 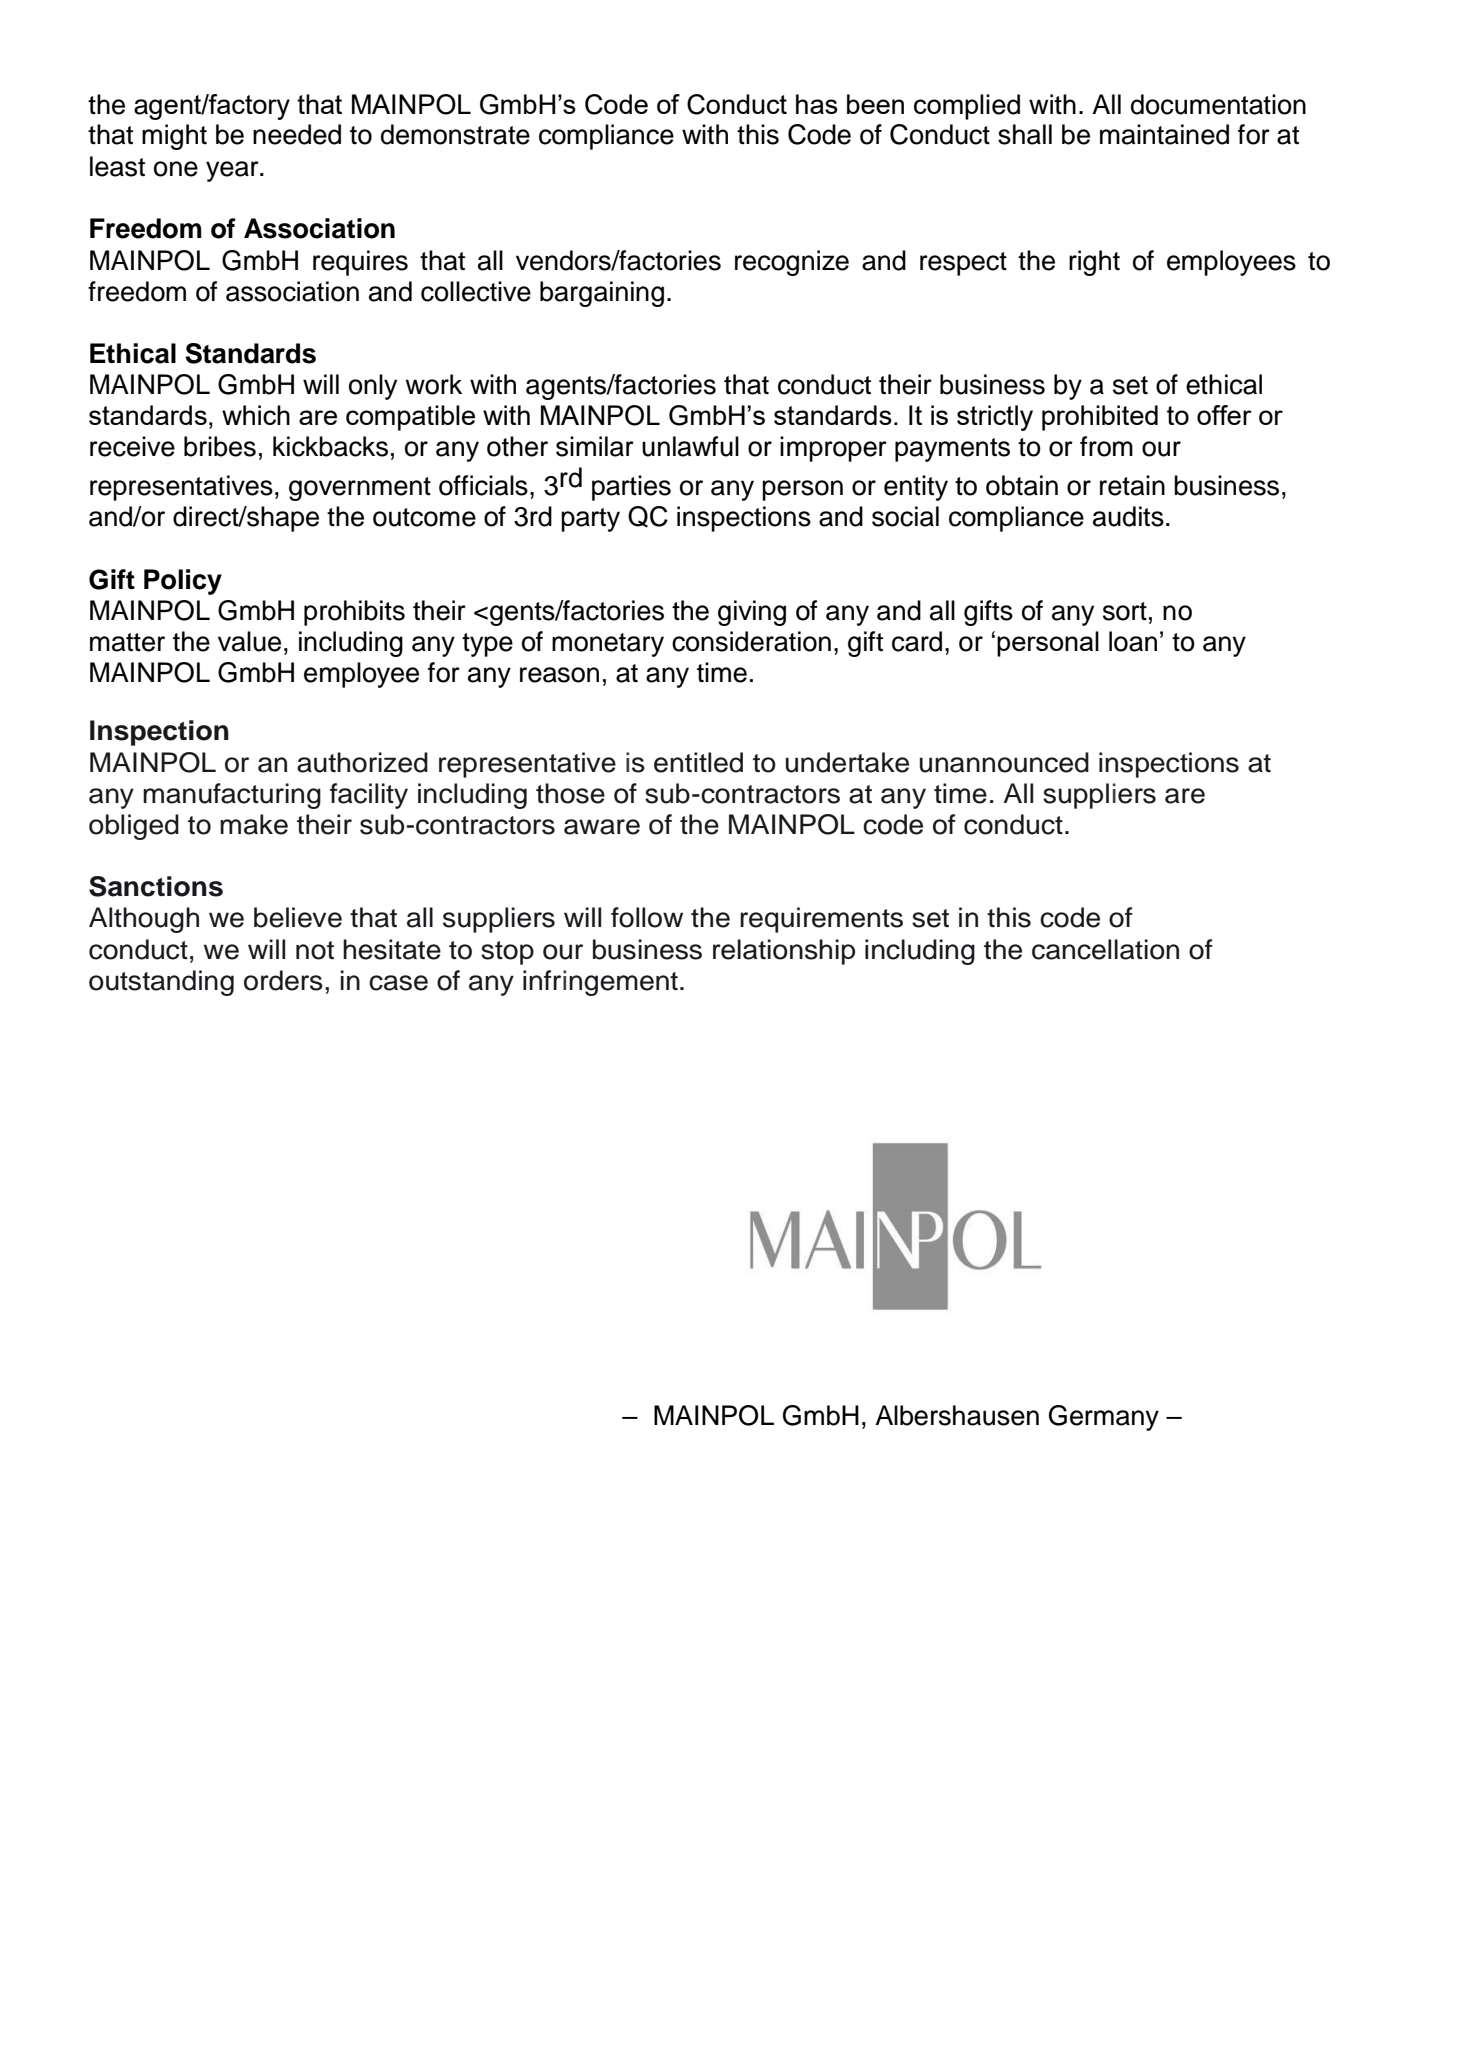 I want to click on orders, so click(x=283, y=980).
